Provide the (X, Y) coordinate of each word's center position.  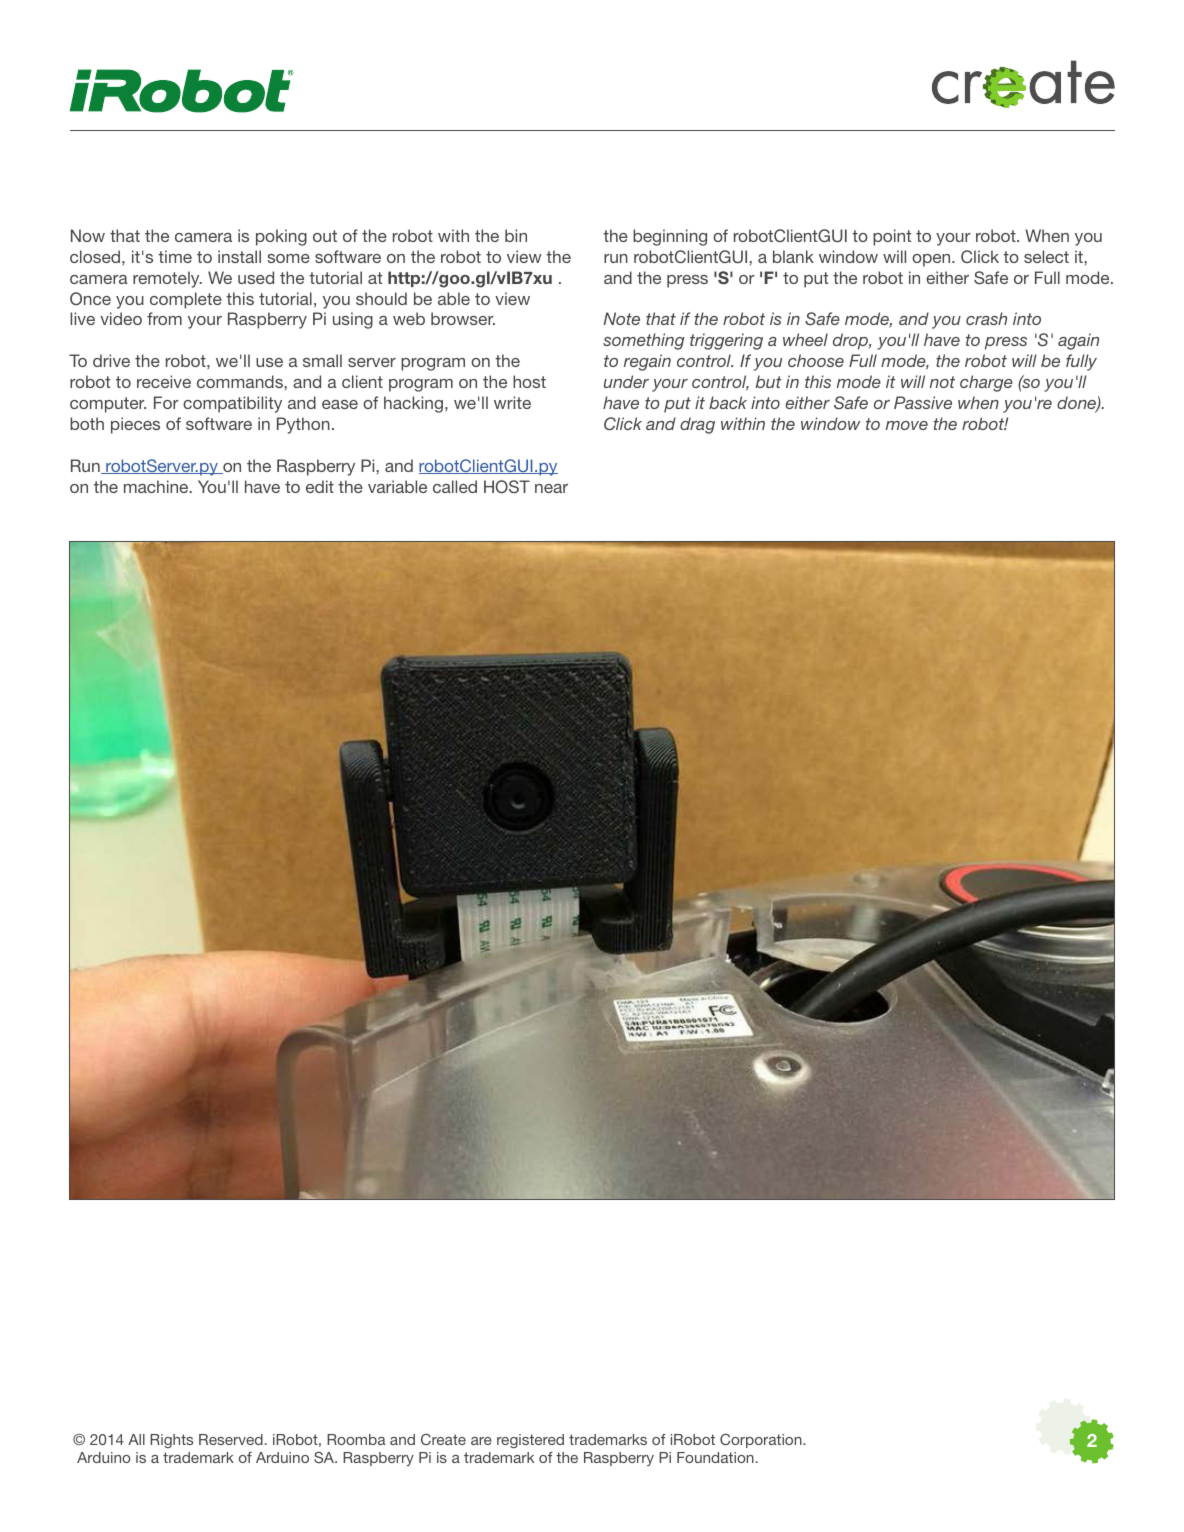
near (551, 488)
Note (621, 318)
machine (157, 486)
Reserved (231, 1439)
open (932, 260)
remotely (167, 279)
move (907, 425)
